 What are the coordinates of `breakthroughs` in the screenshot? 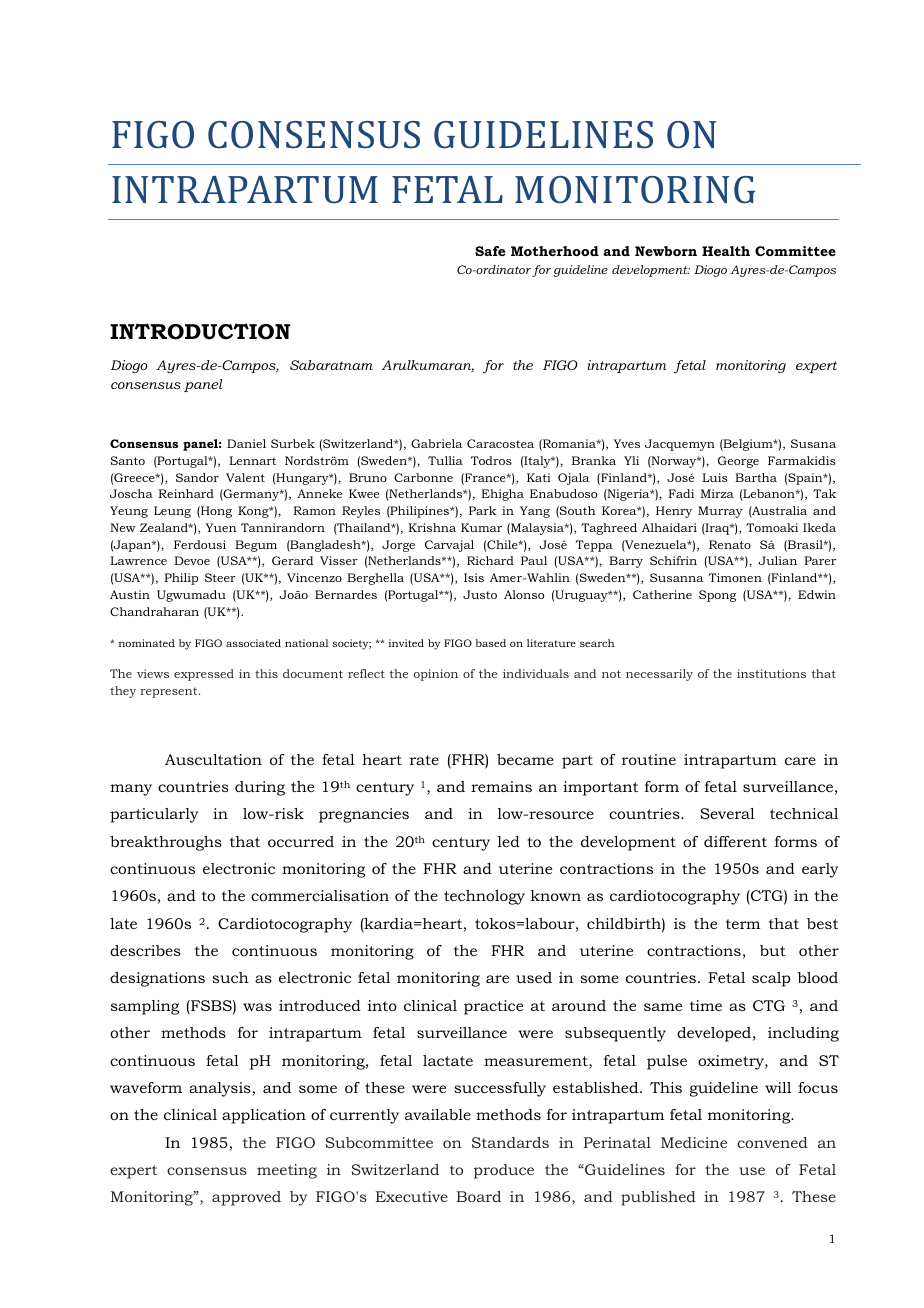 It's located at (166, 843).
